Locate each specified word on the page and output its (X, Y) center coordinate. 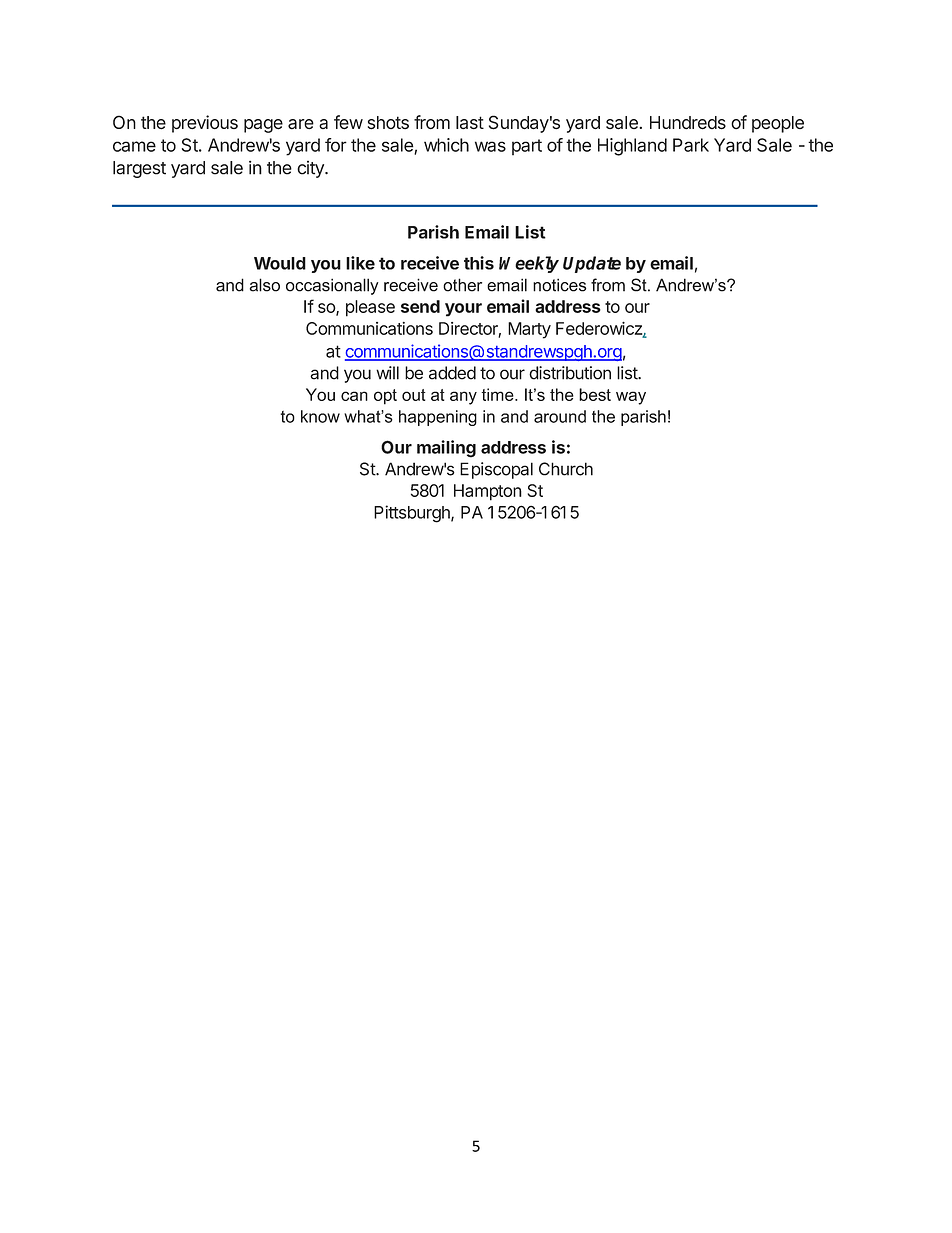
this (479, 263)
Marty (529, 330)
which (446, 145)
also (265, 285)
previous (205, 124)
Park (691, 145)
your (463, 310)
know (320, 416)
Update (592, 264)
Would (280, 263)
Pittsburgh (413, 514)
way (631, 398)
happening (438, 418)
